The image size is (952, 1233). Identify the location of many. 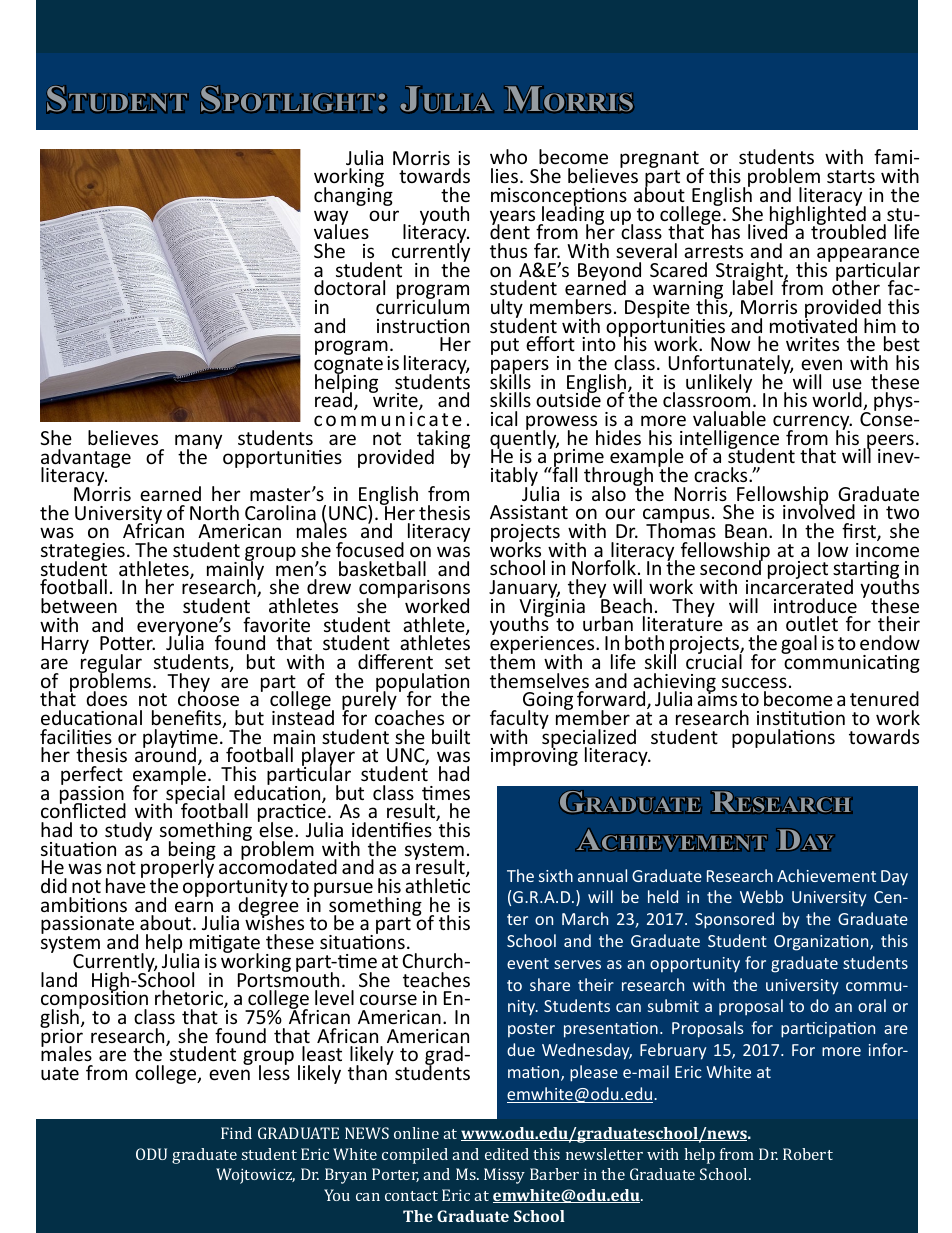
(198, 443).
